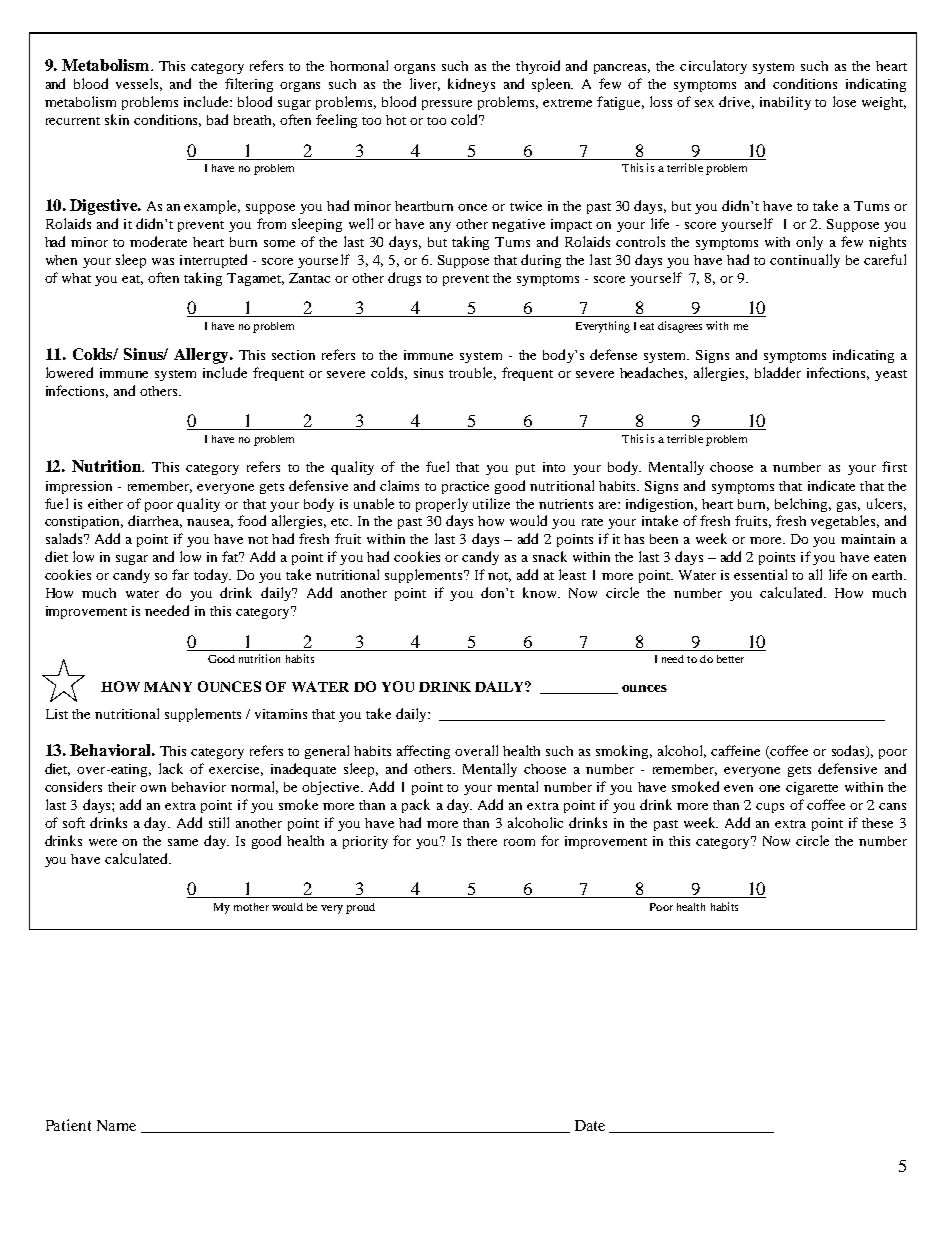  What do you see at coordinates (116, 1125) in the screenshot?
I see `Name` at bounding box center [116, 1125].
